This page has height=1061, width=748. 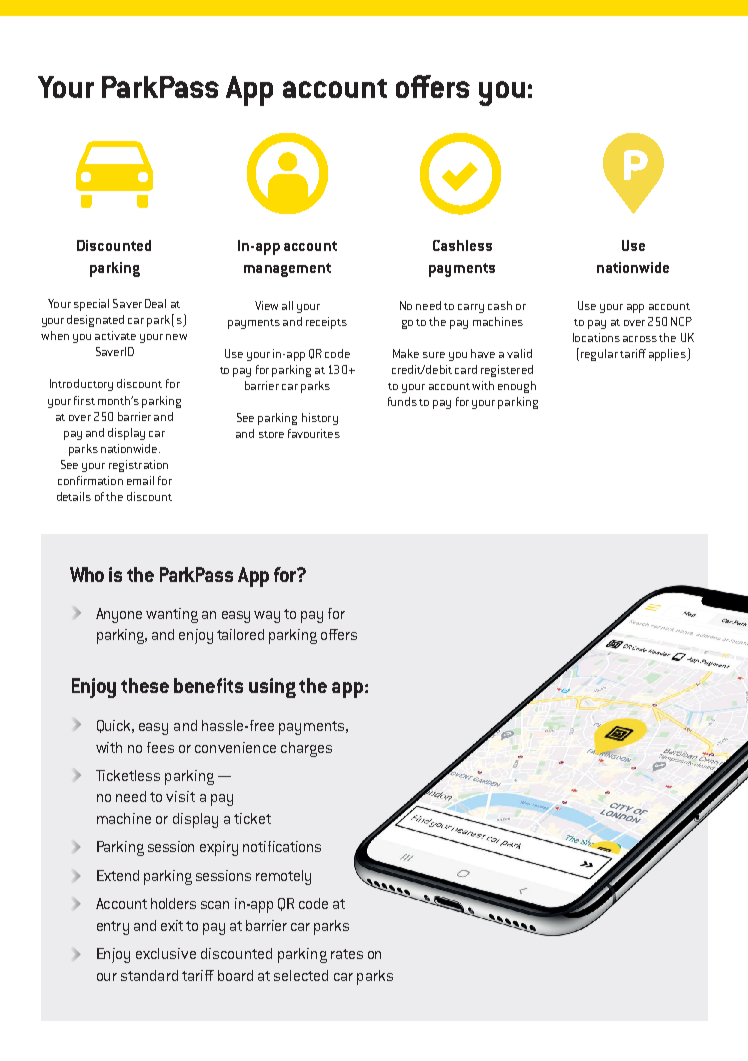 I want to click on registration, so click(x=138, y=466).
